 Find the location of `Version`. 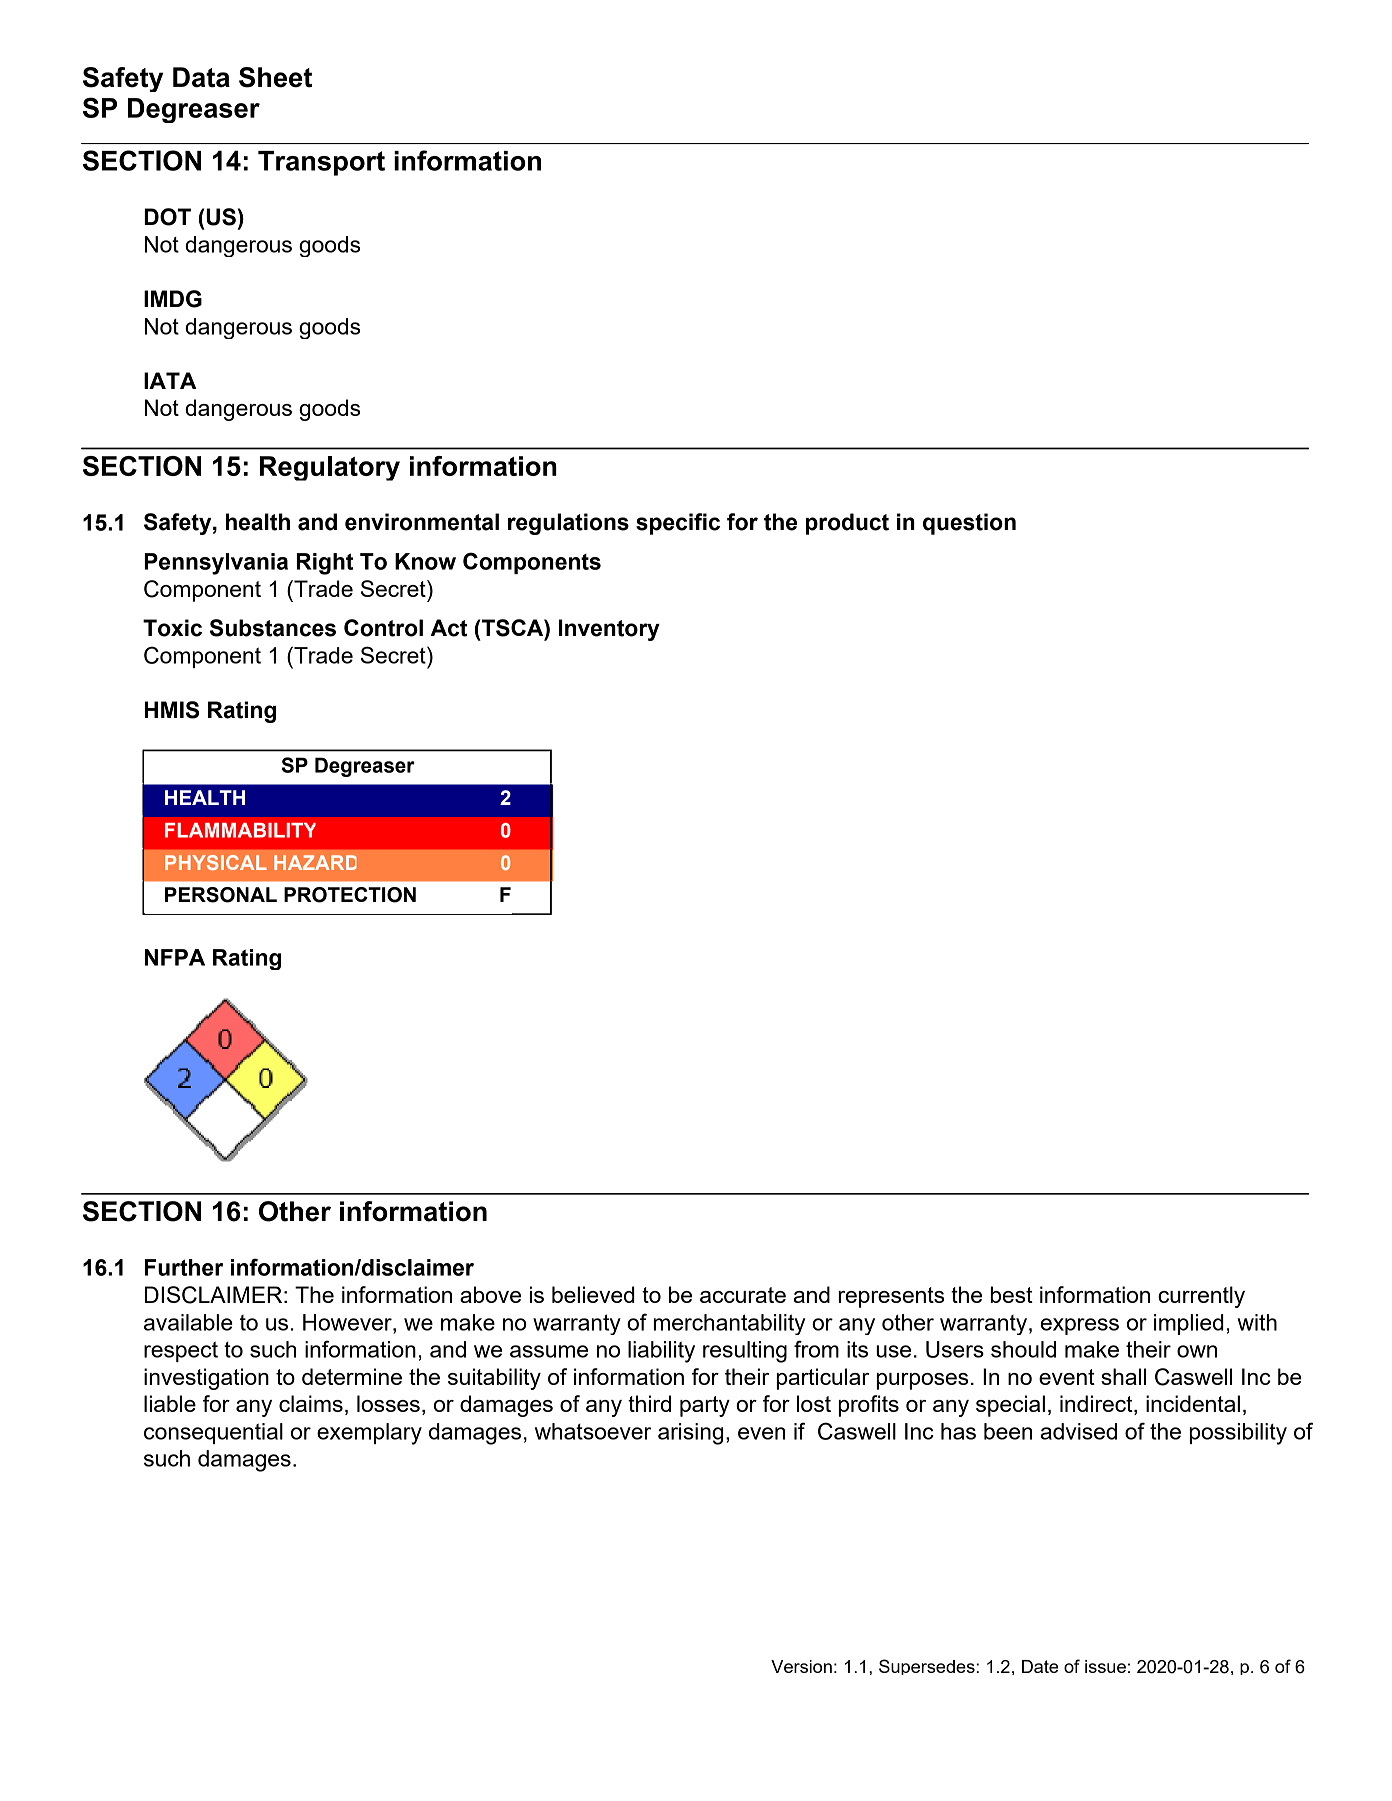

Version is located at coordinates (801, 1666).
